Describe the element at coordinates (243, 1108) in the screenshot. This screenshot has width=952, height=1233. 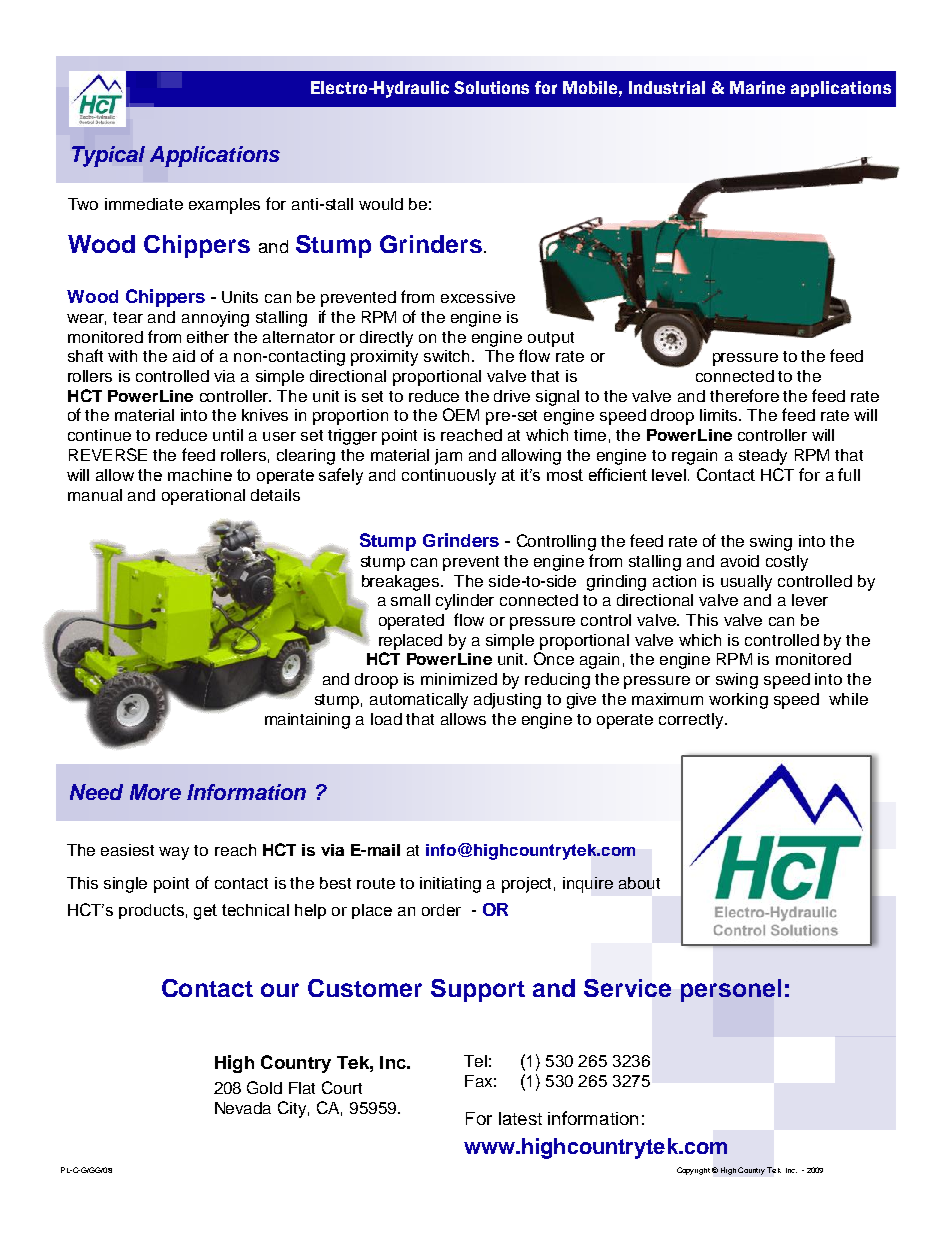
I see `Nevada` at that location.
